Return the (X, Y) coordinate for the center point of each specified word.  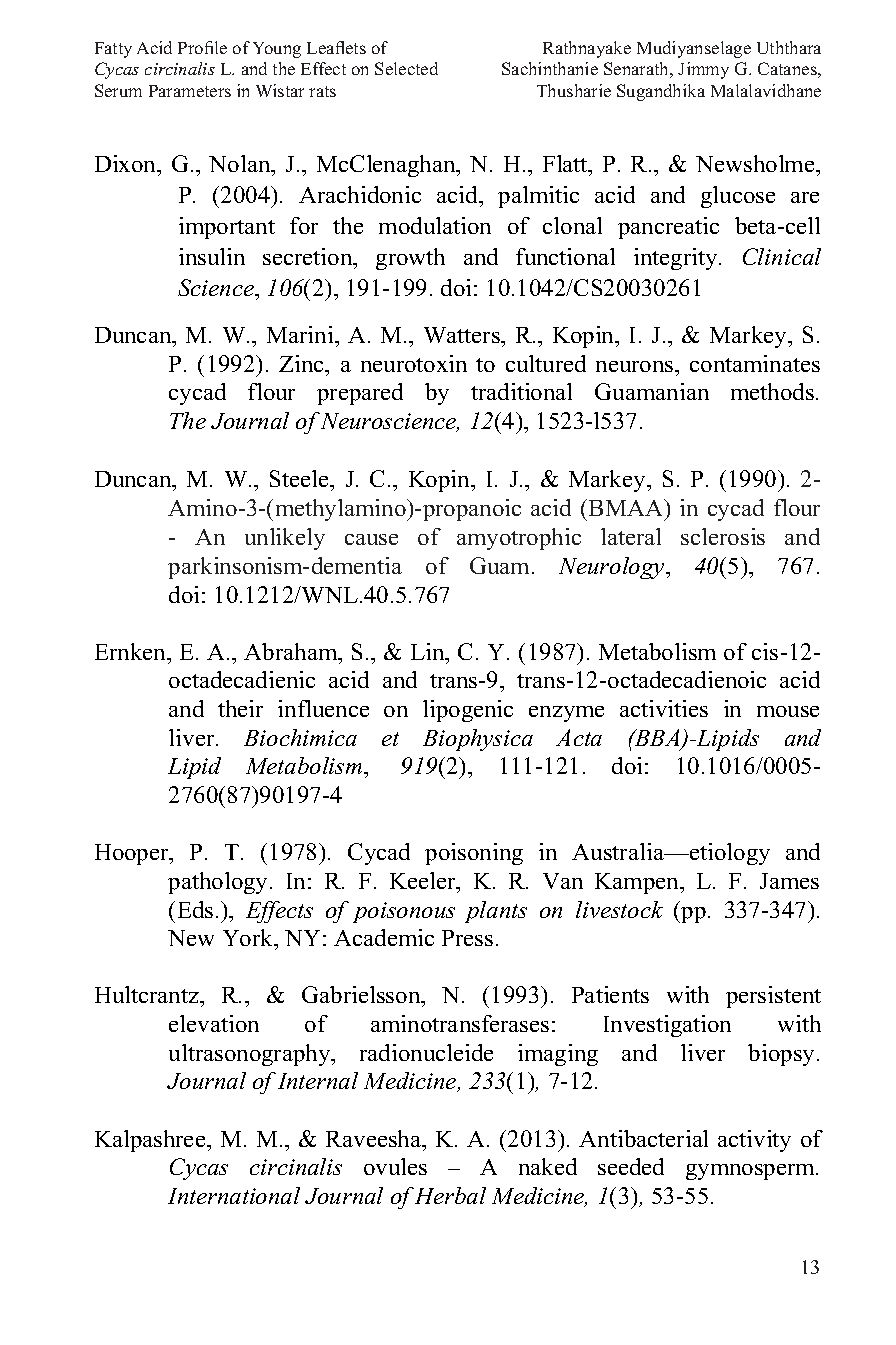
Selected (406, 68)
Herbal (450, 1195)
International (234, 1195)
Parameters (190, 91)
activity (754, 1141)
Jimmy (703, 70)
